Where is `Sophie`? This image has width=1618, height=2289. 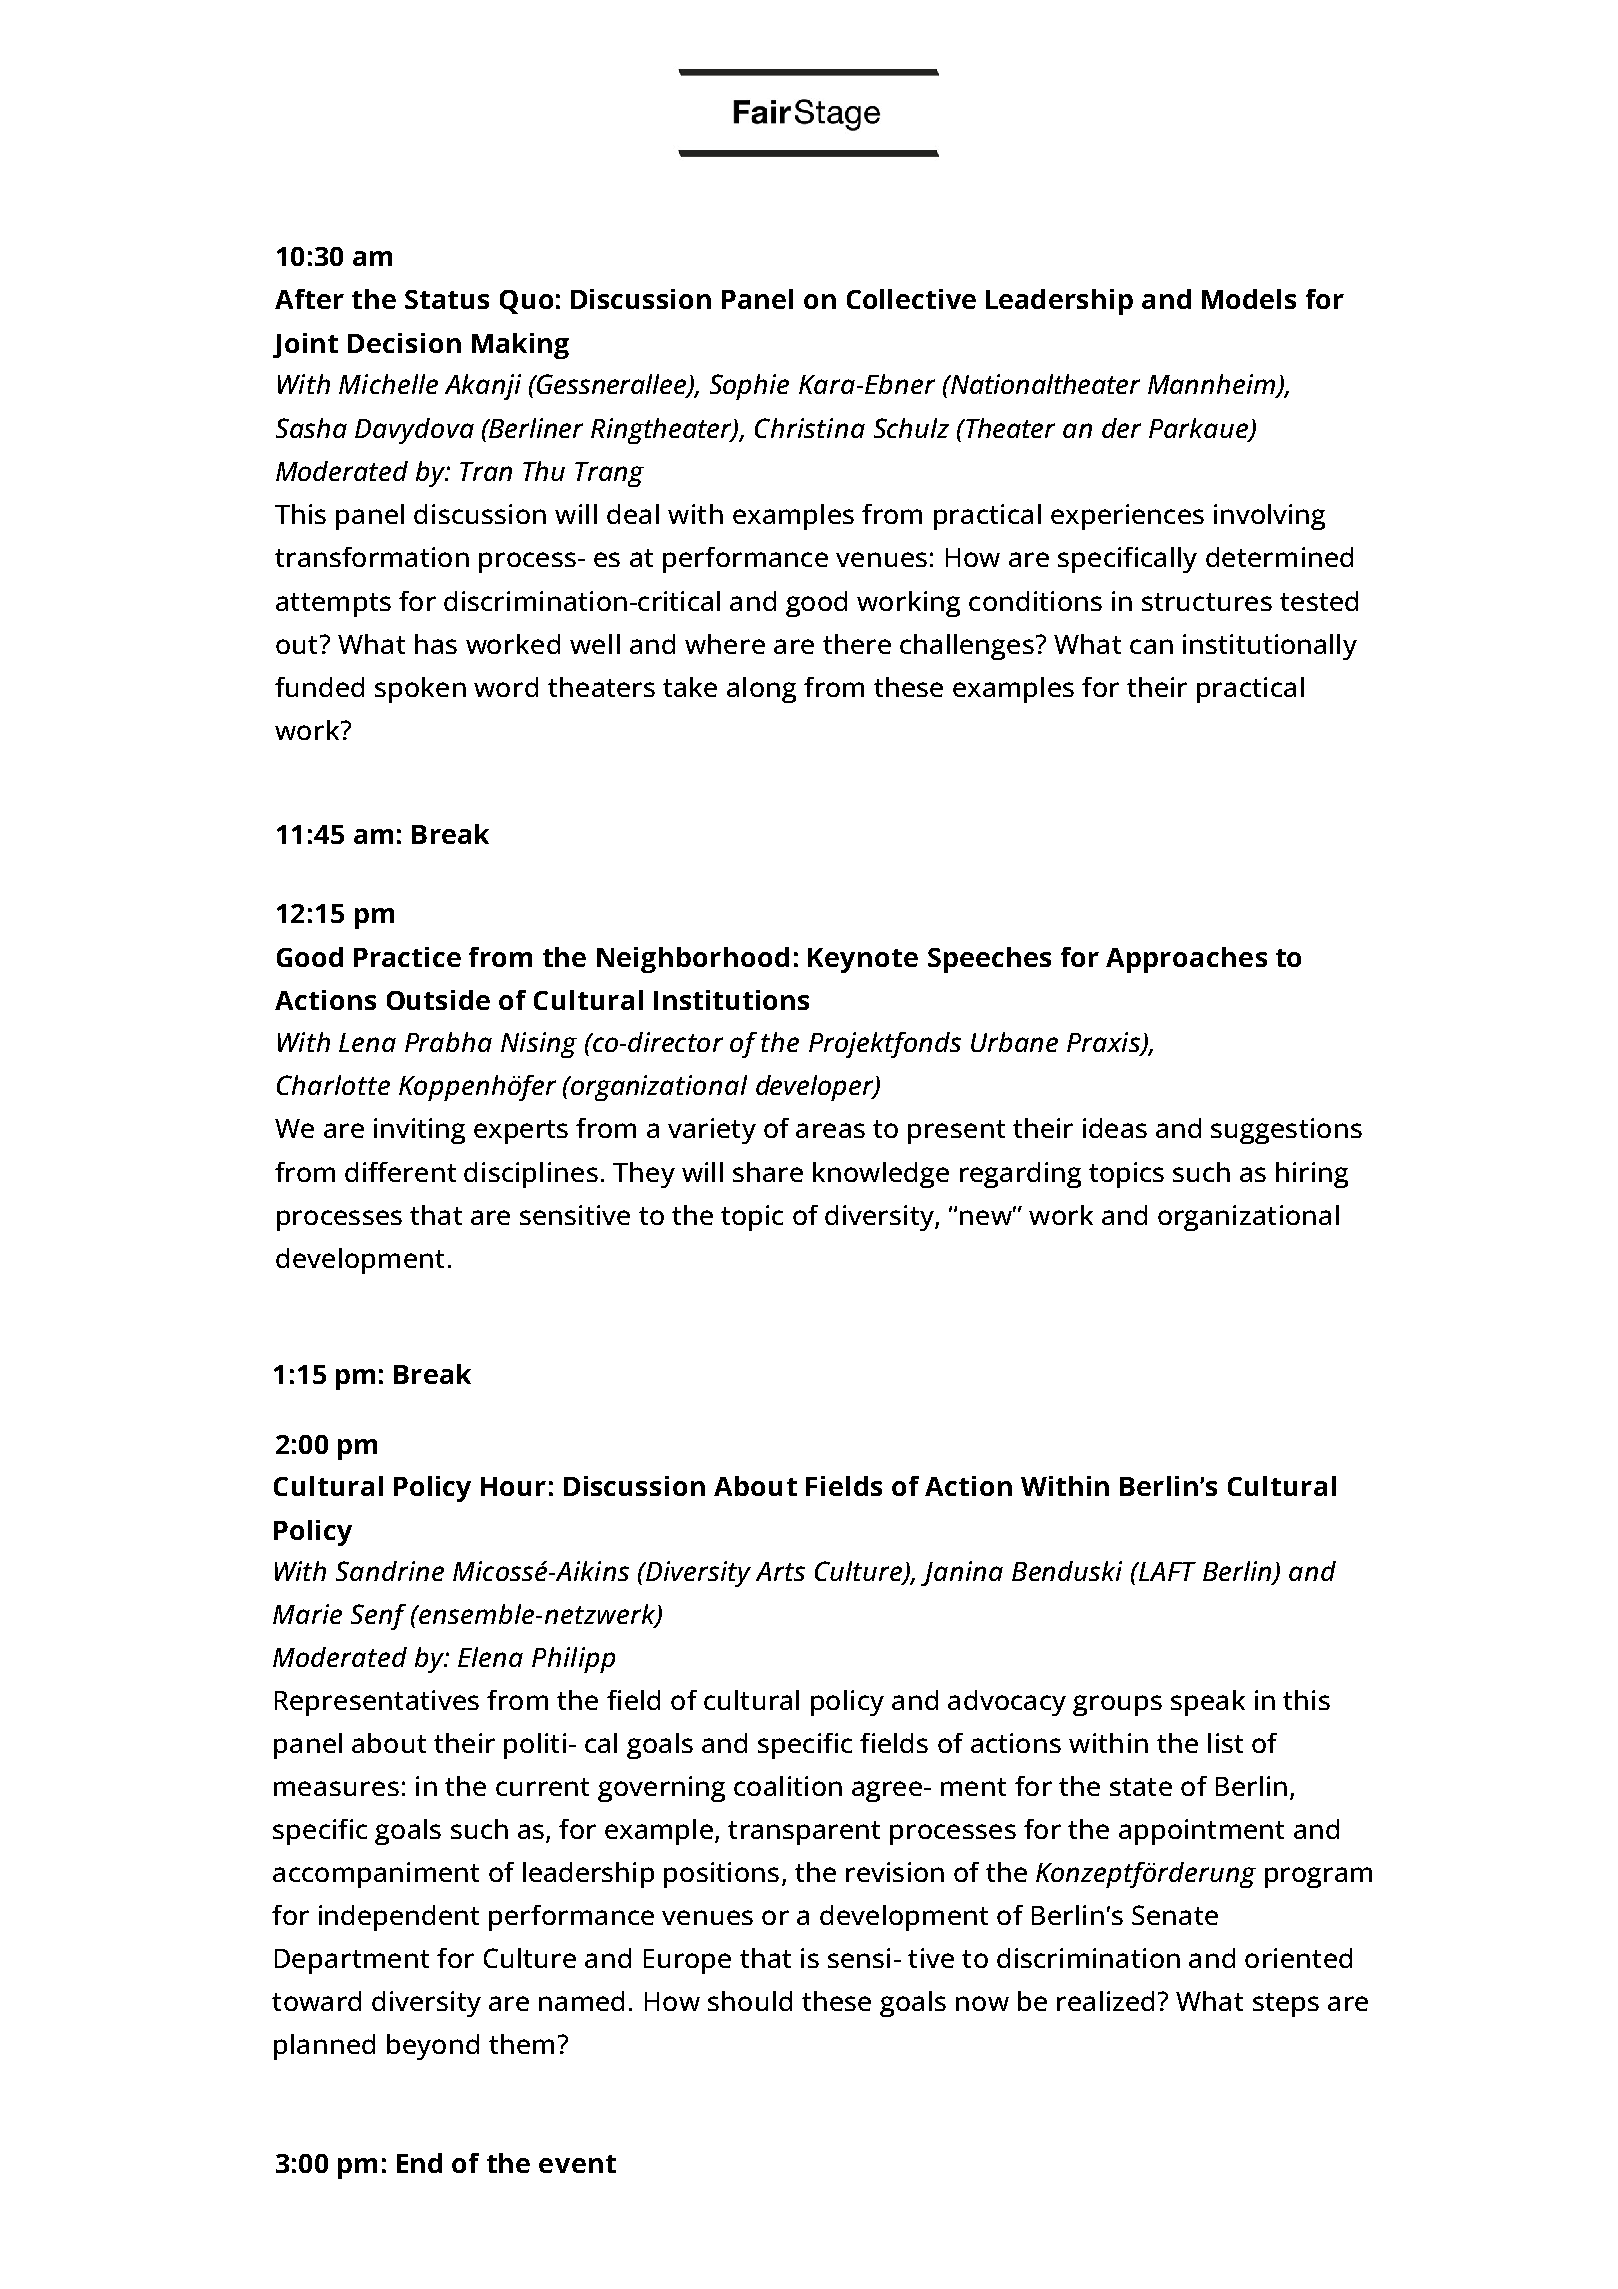 Sophie is located at coordinates (749, 387).
